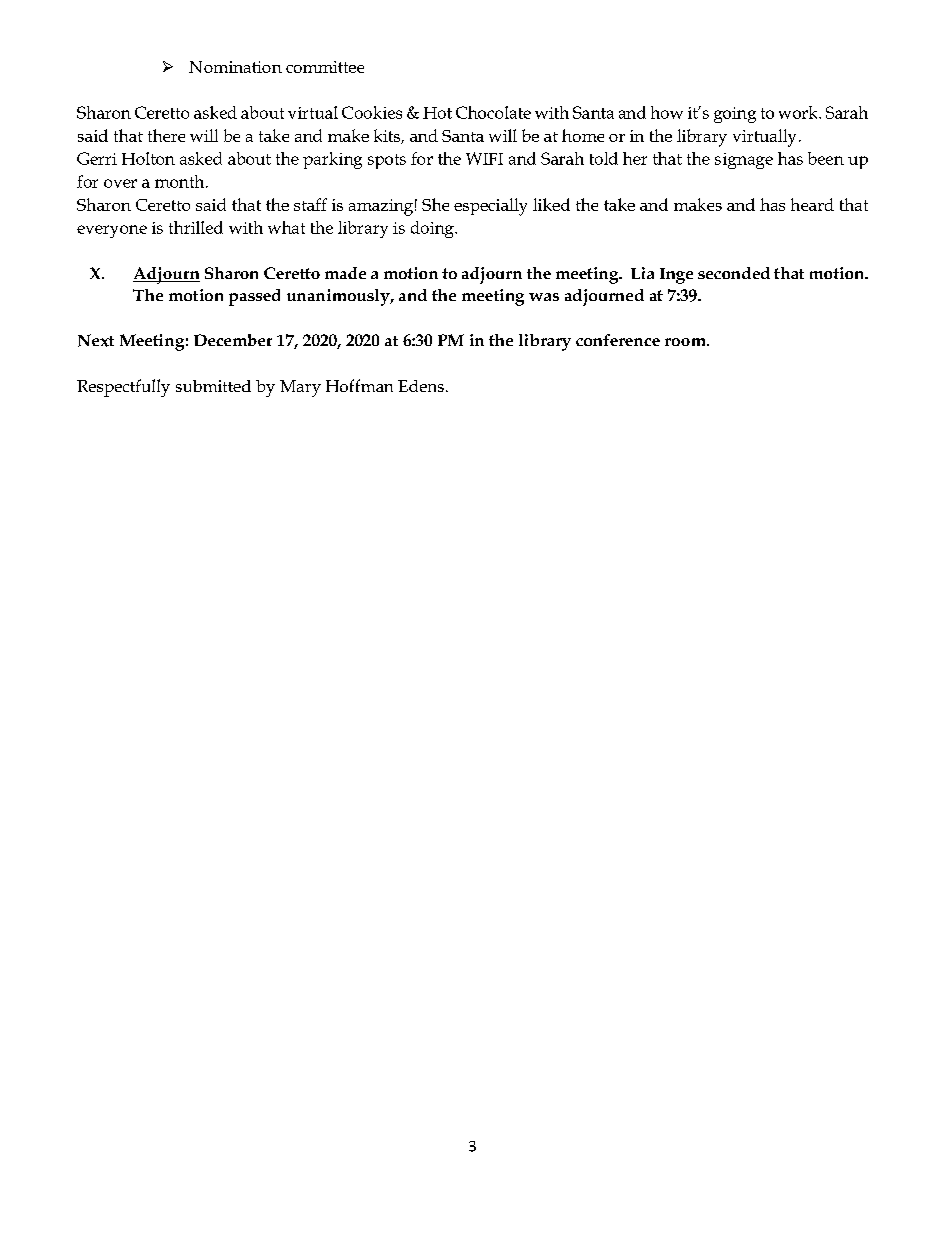  I want to click on kits, so click(388, 136).
